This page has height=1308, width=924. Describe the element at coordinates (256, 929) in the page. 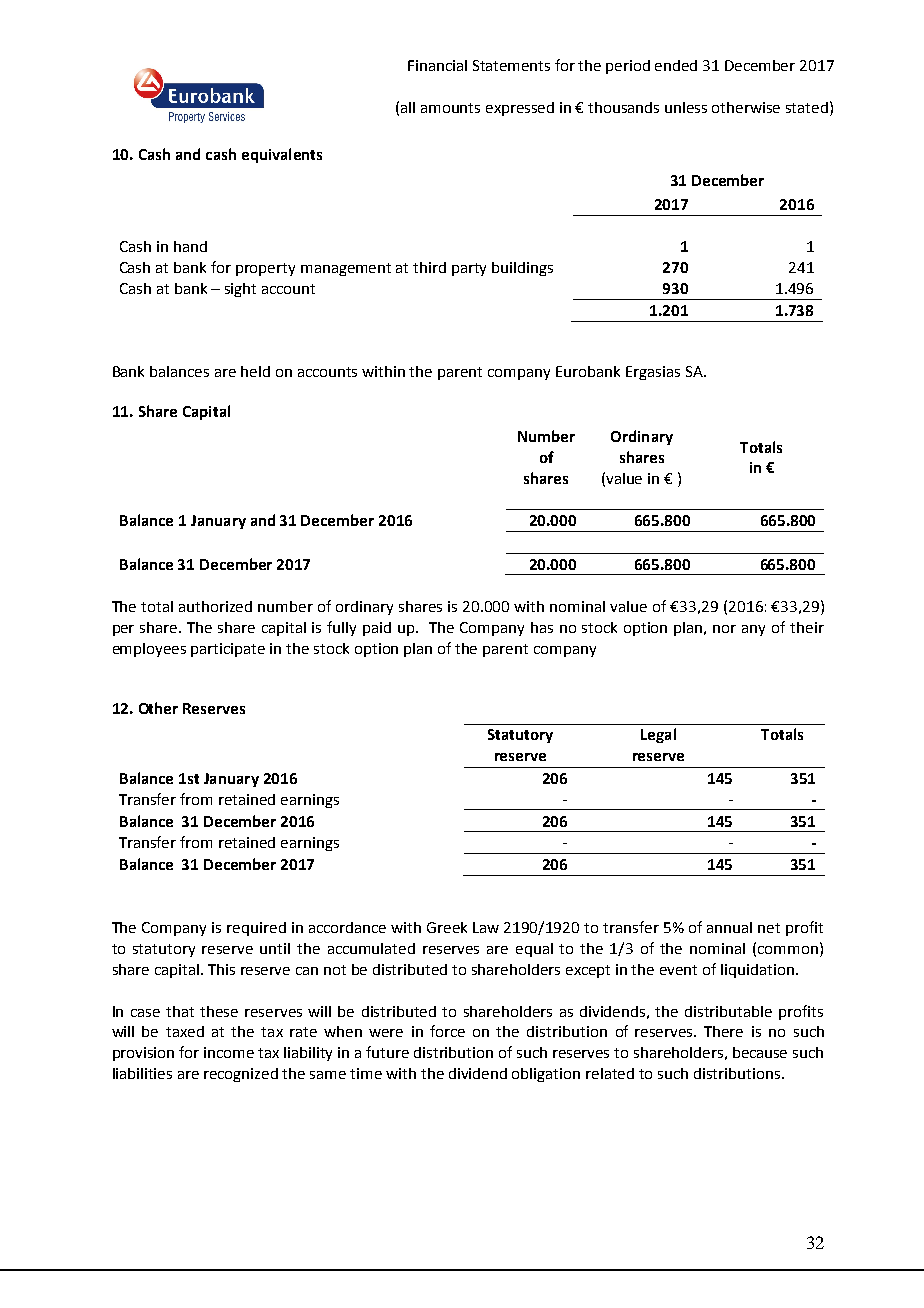

I see `required` at that location.
